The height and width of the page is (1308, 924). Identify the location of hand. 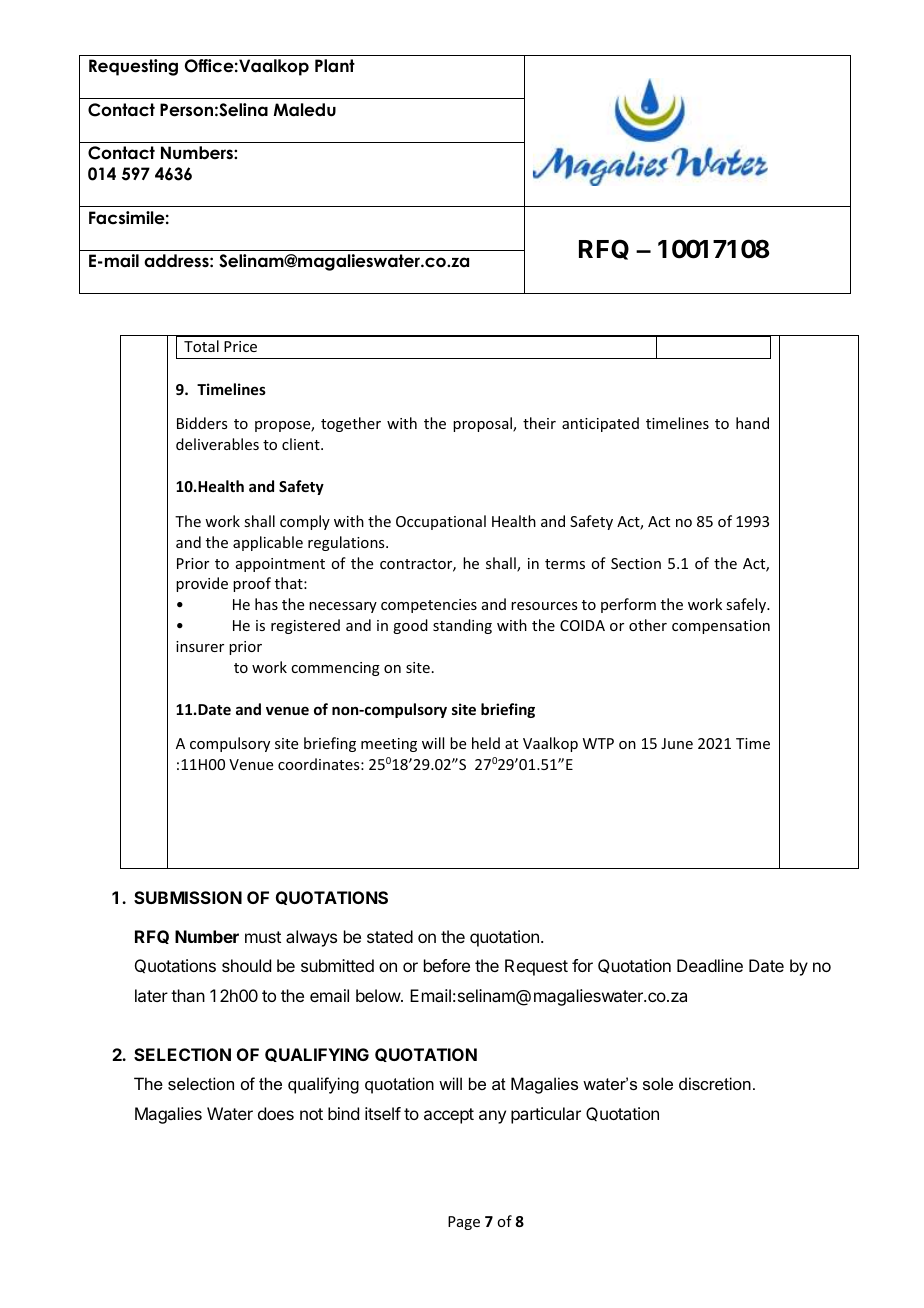
(752, 423).
